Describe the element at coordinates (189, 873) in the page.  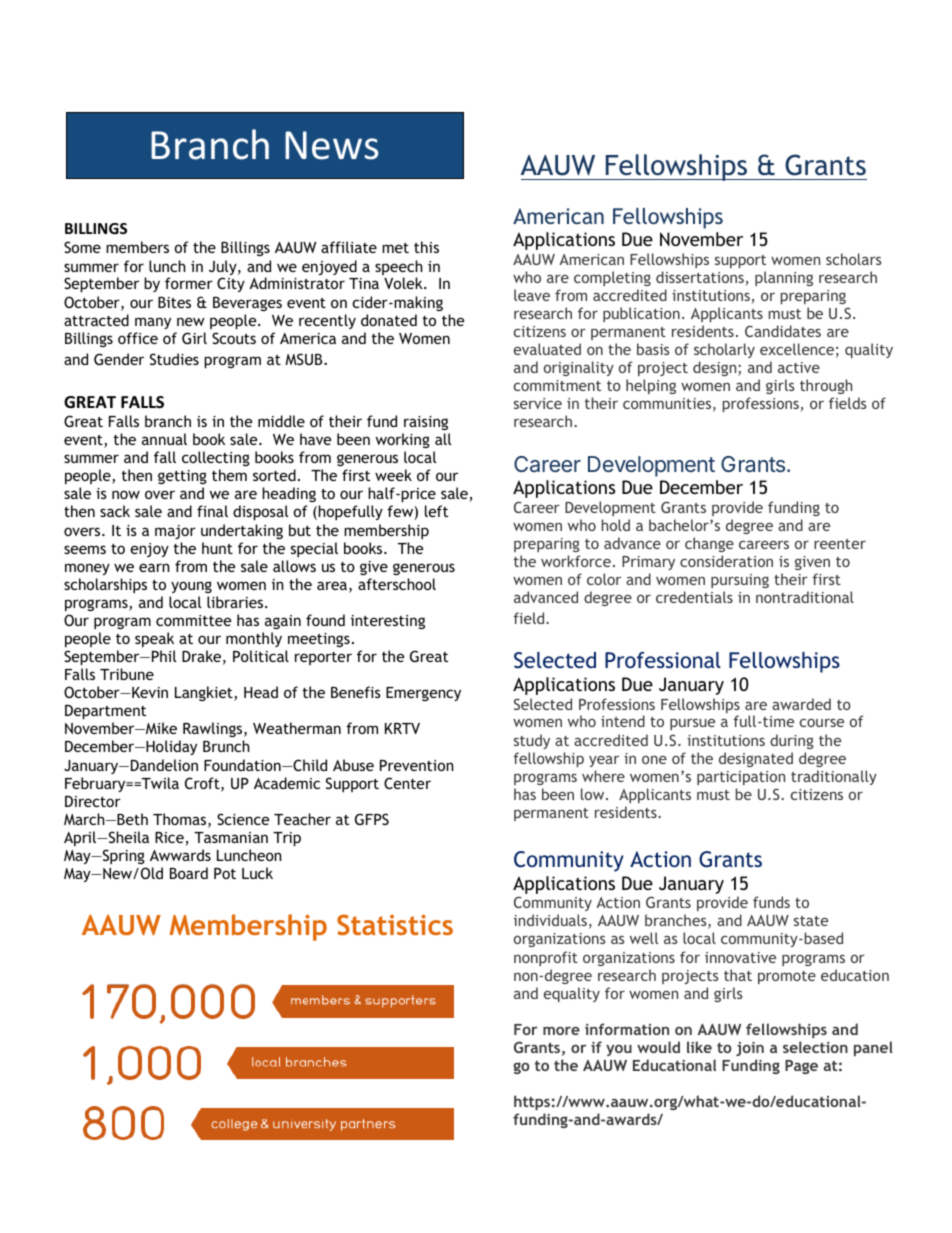
I see `Board` at that location.
